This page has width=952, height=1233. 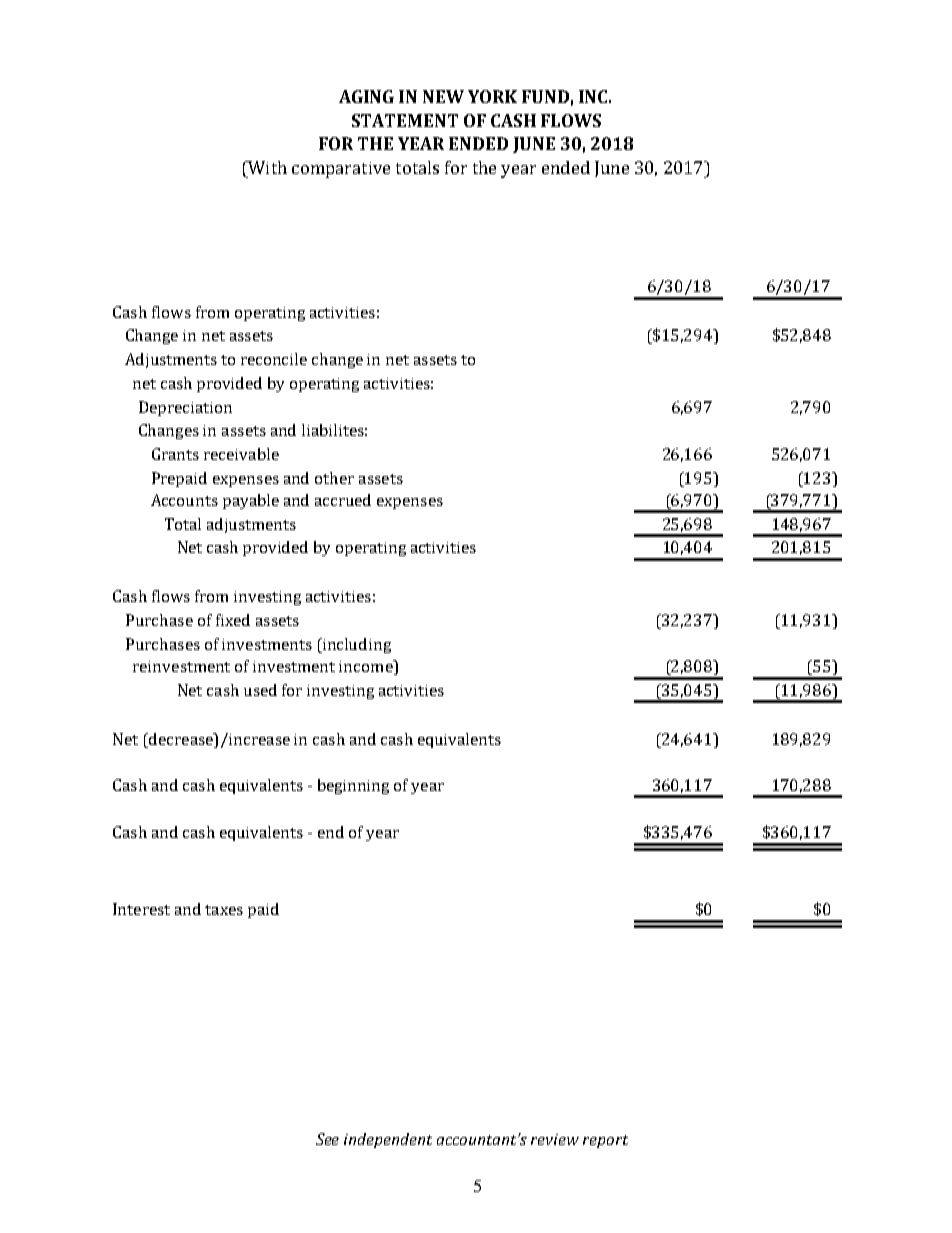 I want to click on independent, so click(x=388, y=1140).
